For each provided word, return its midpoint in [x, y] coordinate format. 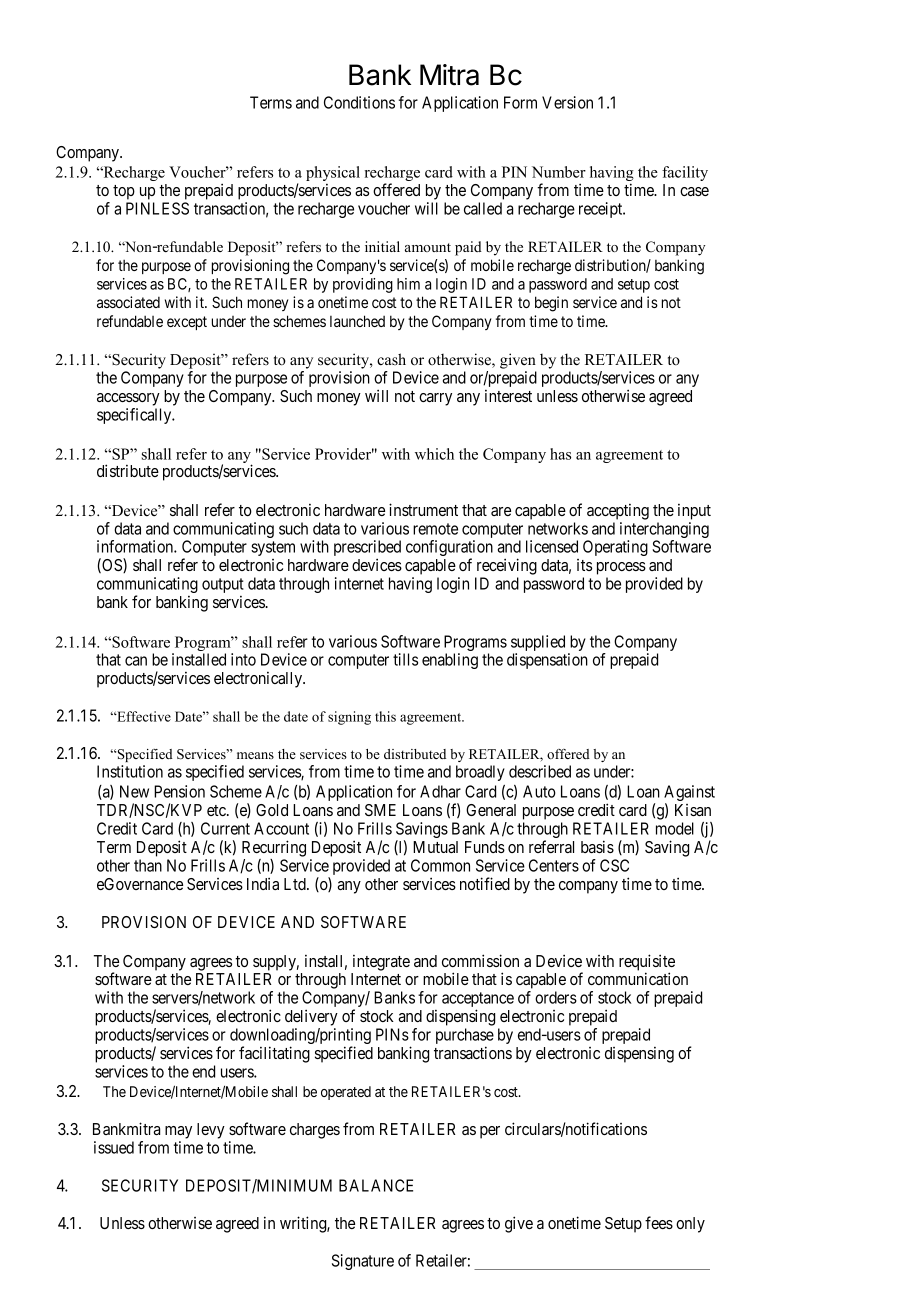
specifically [135, 416]
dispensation [547, 661]
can [136, 661]
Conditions [359, 102]
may [178, 1132]
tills [405, 659]
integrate [381, 963]
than [148, 865]
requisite [647, 963]
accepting [618, 512]
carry [435, 399]
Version [567, 102]
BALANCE [376, 1185]
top [124, 192]
